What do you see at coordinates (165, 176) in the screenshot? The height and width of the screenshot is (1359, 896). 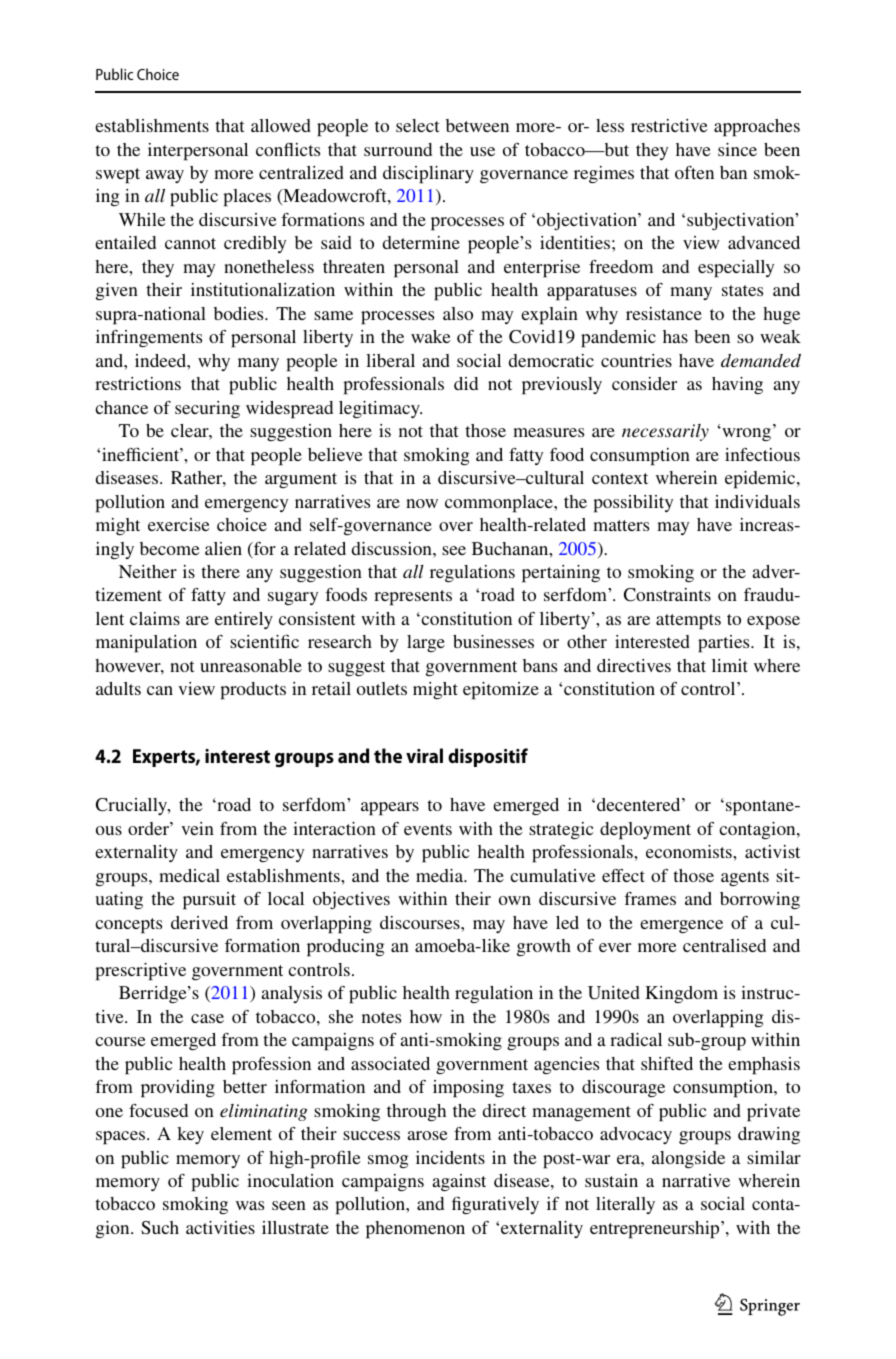 I see `away` at bounding box center [165, 176].
